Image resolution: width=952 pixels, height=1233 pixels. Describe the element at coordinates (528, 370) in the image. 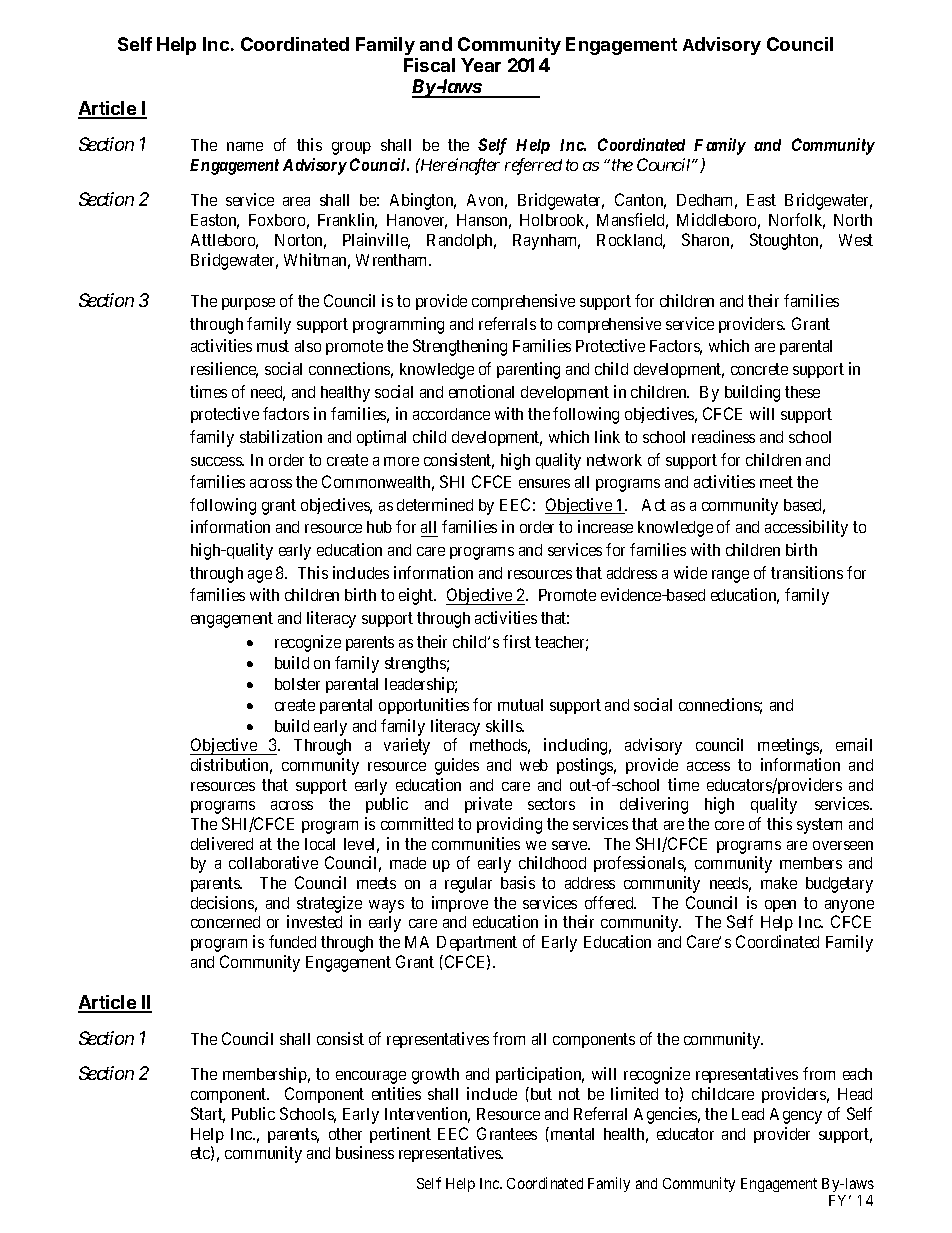

I see `parenting` at that location.
